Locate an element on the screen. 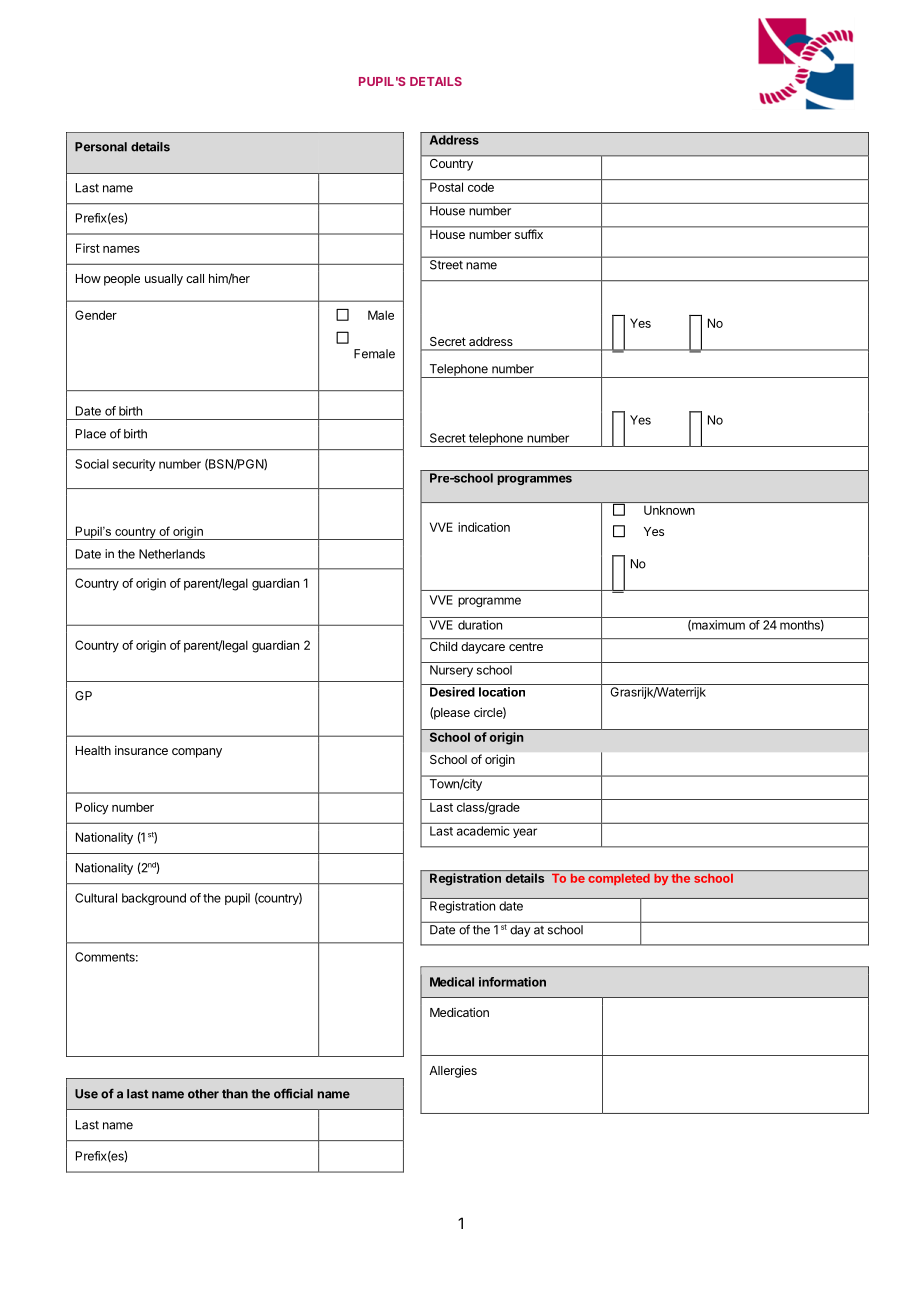 The image size is (924, 1308). indication is located at coordinates (484, 527).
